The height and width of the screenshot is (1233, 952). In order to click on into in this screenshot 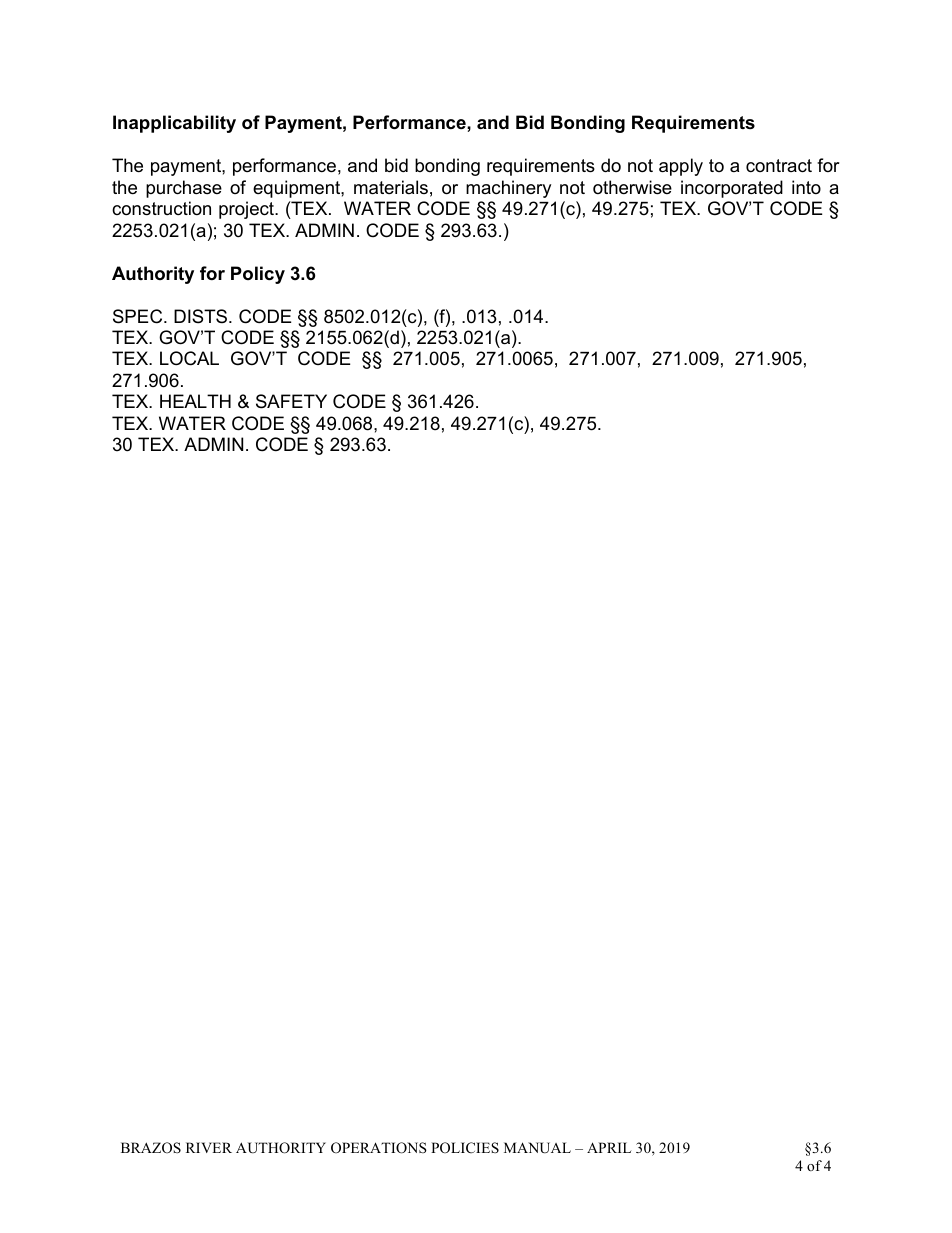, I will do `click(806, 187)`.
